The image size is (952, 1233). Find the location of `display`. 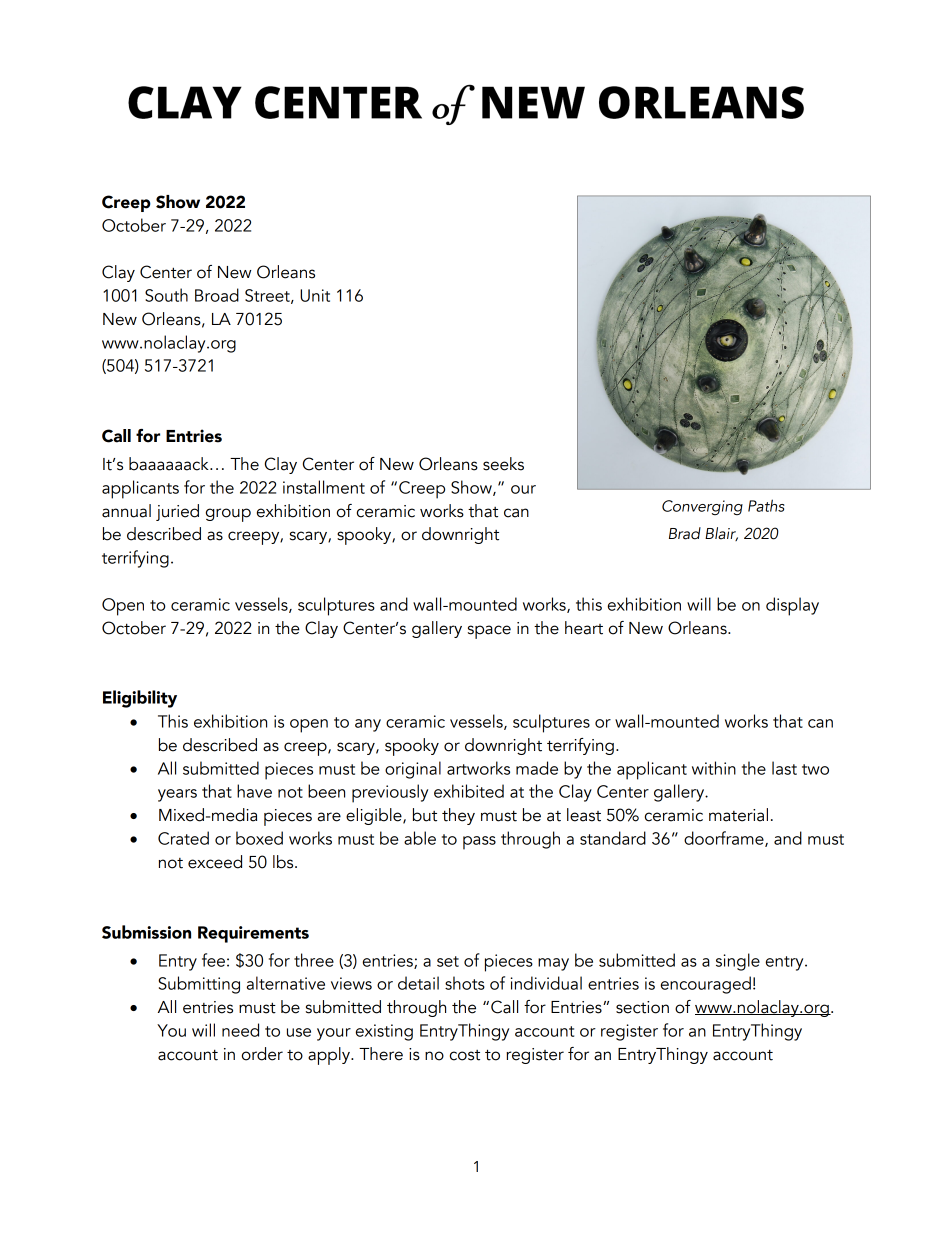

display is located at coordinates (792, 606).
